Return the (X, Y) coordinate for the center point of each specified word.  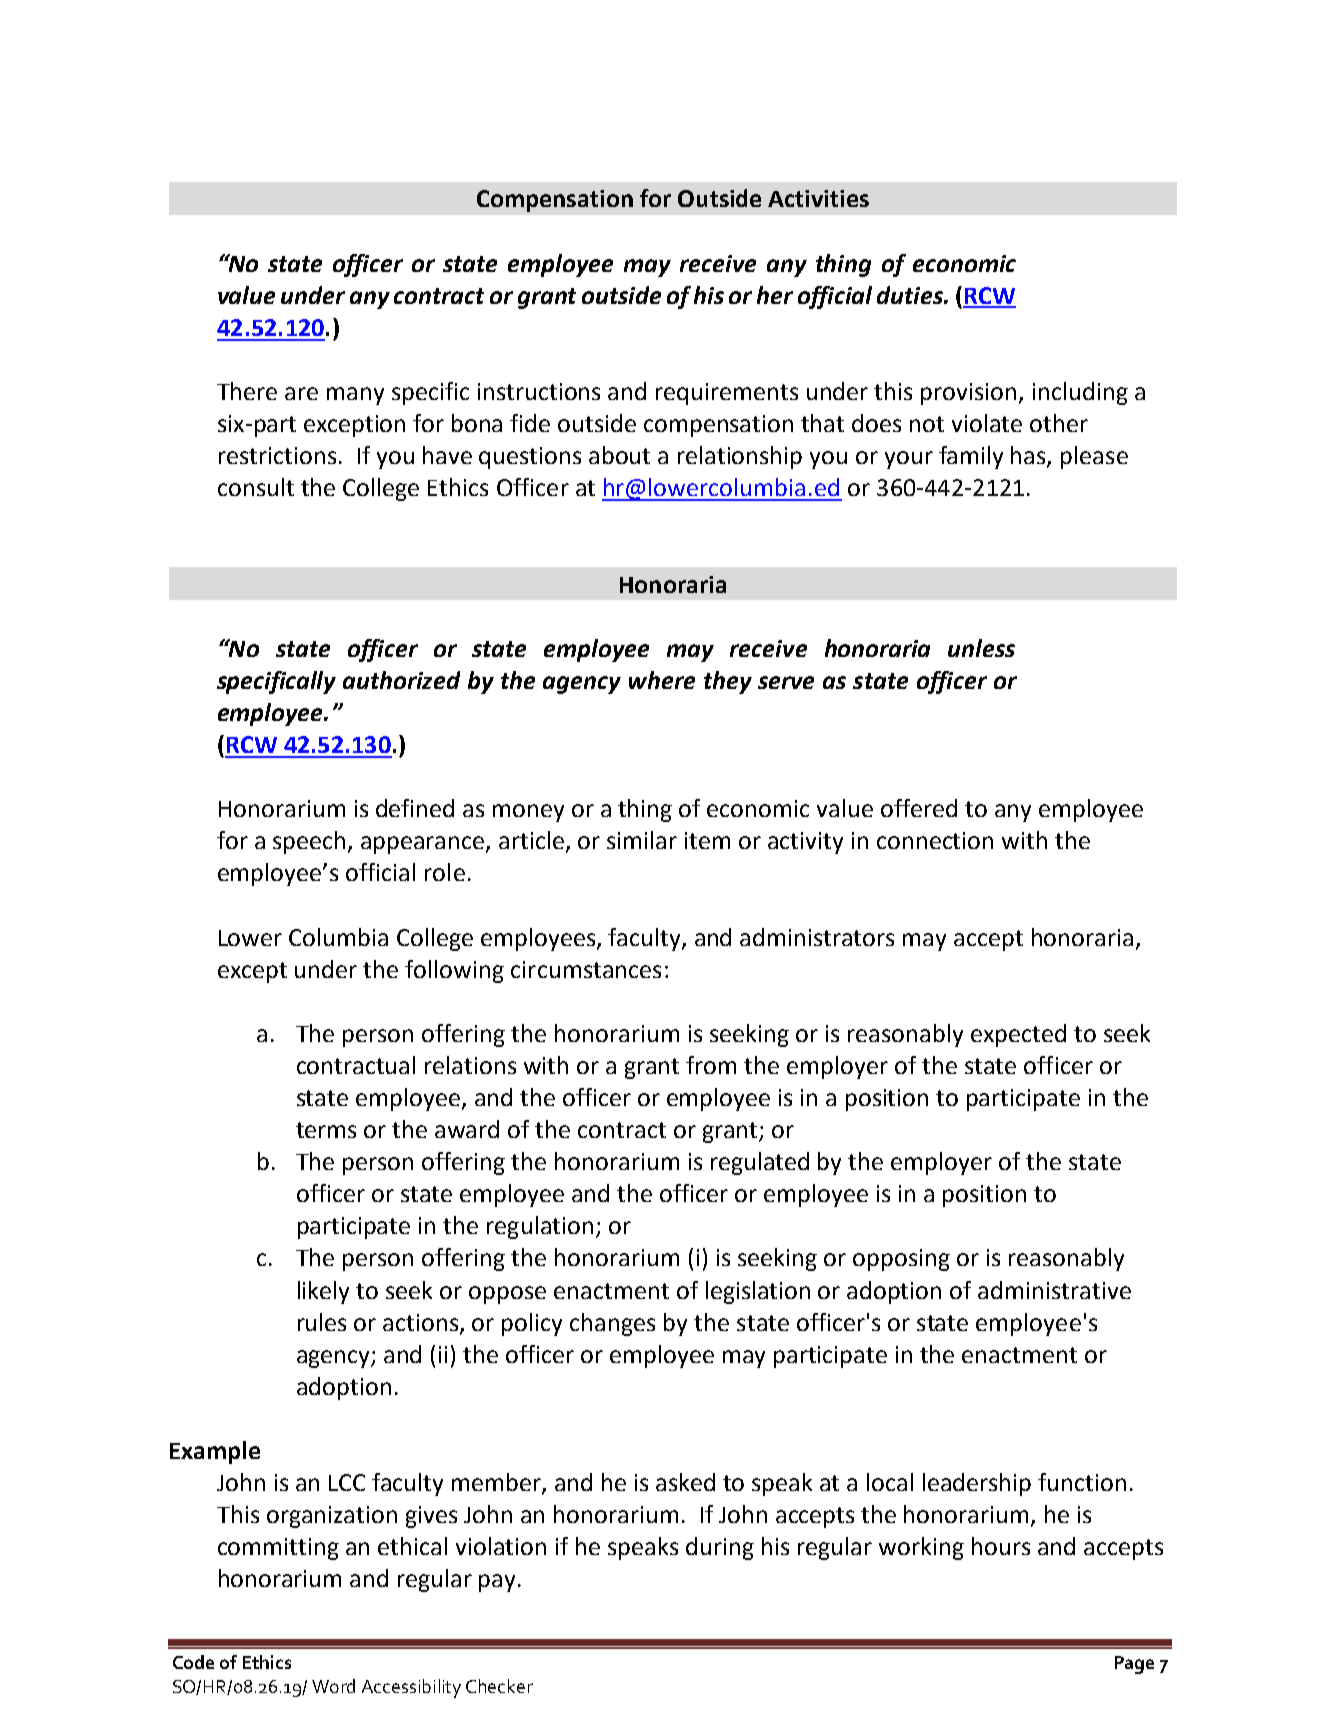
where (662, 680)
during (720, 1548)
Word (333, 1686)
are (301, 393)
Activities (818, 198)
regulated (760, 1163)
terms (326, 1130)
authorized (401, 680)
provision (968, 394)
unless (981, 648)
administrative (1054, 1290)
